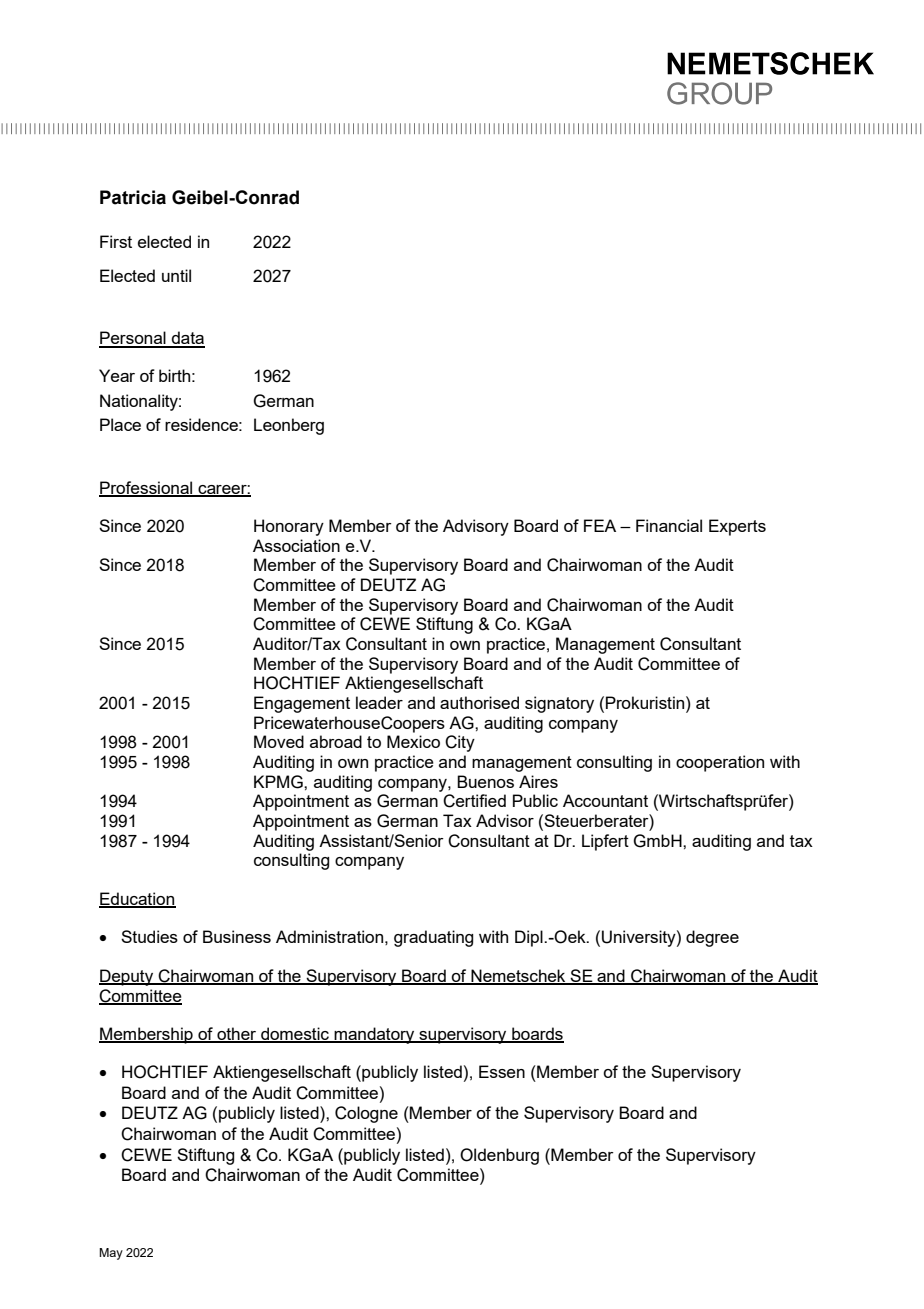  Describe the element at coordinates (187, 339) in the screenshot. I see `data` at that location.
